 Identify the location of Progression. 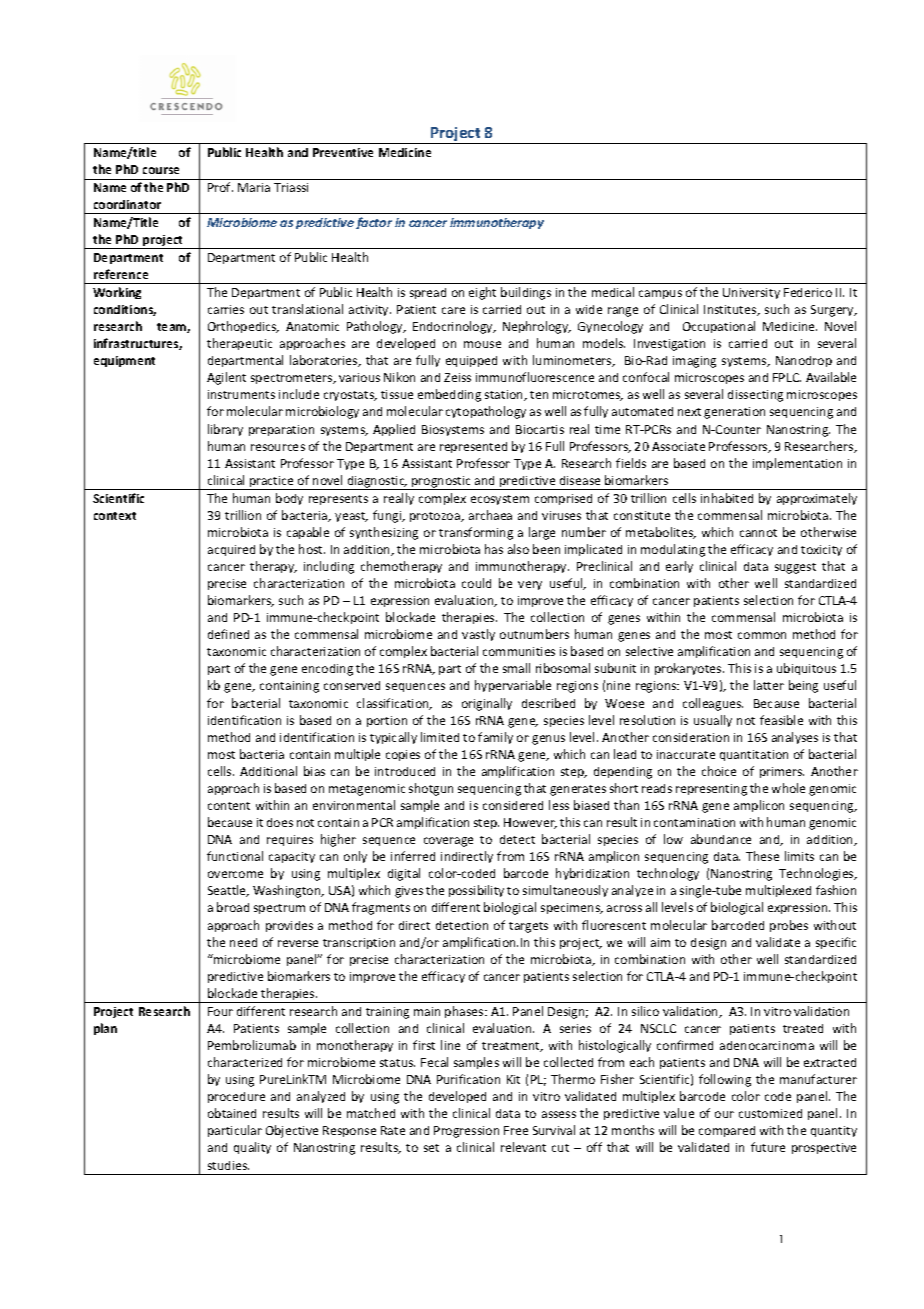
(466, 1132).
